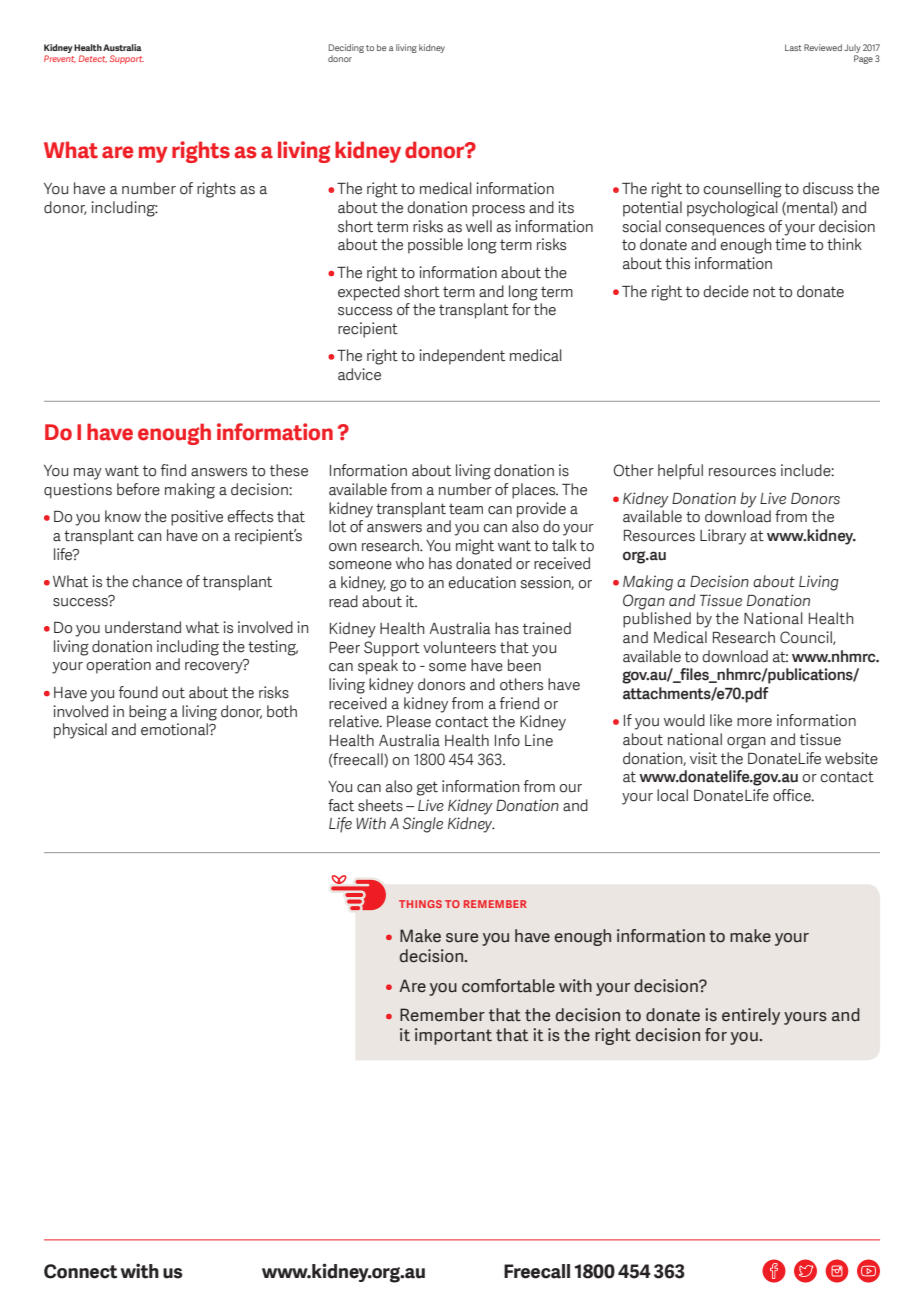 The image size is (924, 1308). What do you see at coordinates (751, 1016) in the screenshot?
I see `entirely` at bounding box center [751, 1016].
